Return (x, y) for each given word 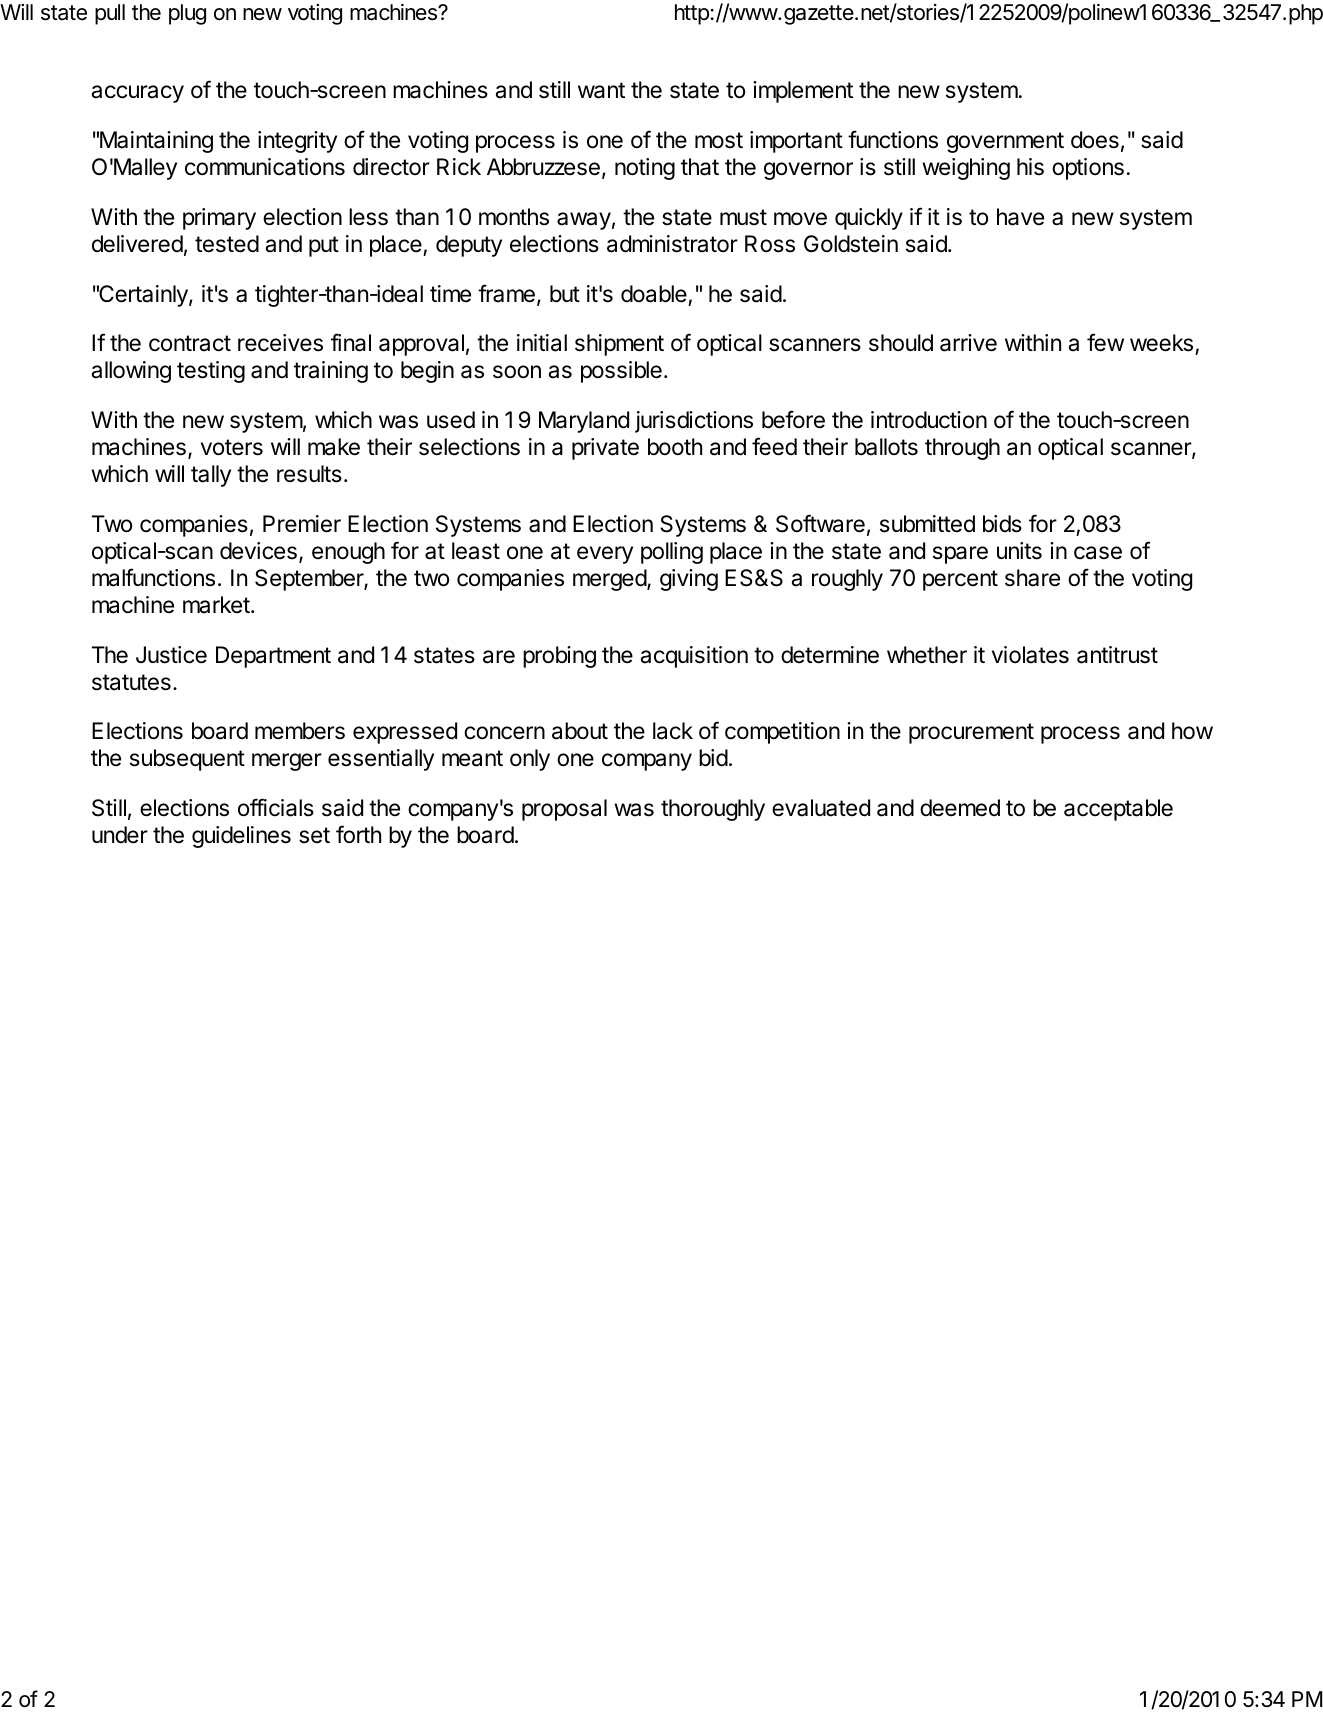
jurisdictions (694, 422)
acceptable (1118, 810)
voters (232, 447)
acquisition (694, 657)
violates (1030, 655)
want (601, 90)
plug (187, 14)
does (1095, 140)
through (962, 449)
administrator (672, 244)
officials (276, 807)
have (1020, 217)
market (216, 605)
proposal (564, 810)
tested (227, 244)
